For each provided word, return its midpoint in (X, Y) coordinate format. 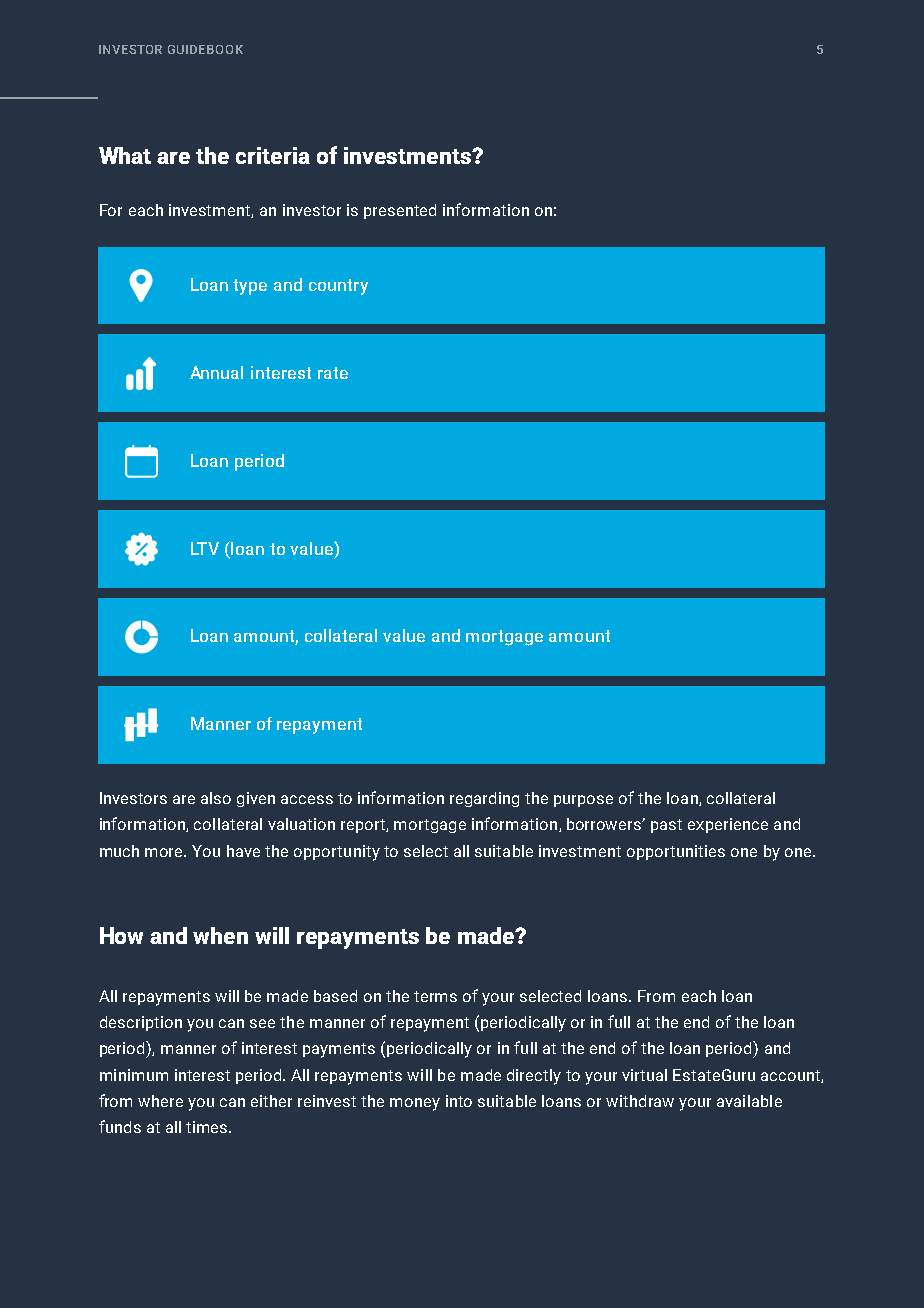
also (216, 798)
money (415, 1104)
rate (333, 373)
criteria (273, 155)
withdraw (640, 1101)
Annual (216, 372)
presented (400, 211)
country (338, 287)
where (160, 1101)
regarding (484, 799)
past (666, 826)
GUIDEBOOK (205, 49)
